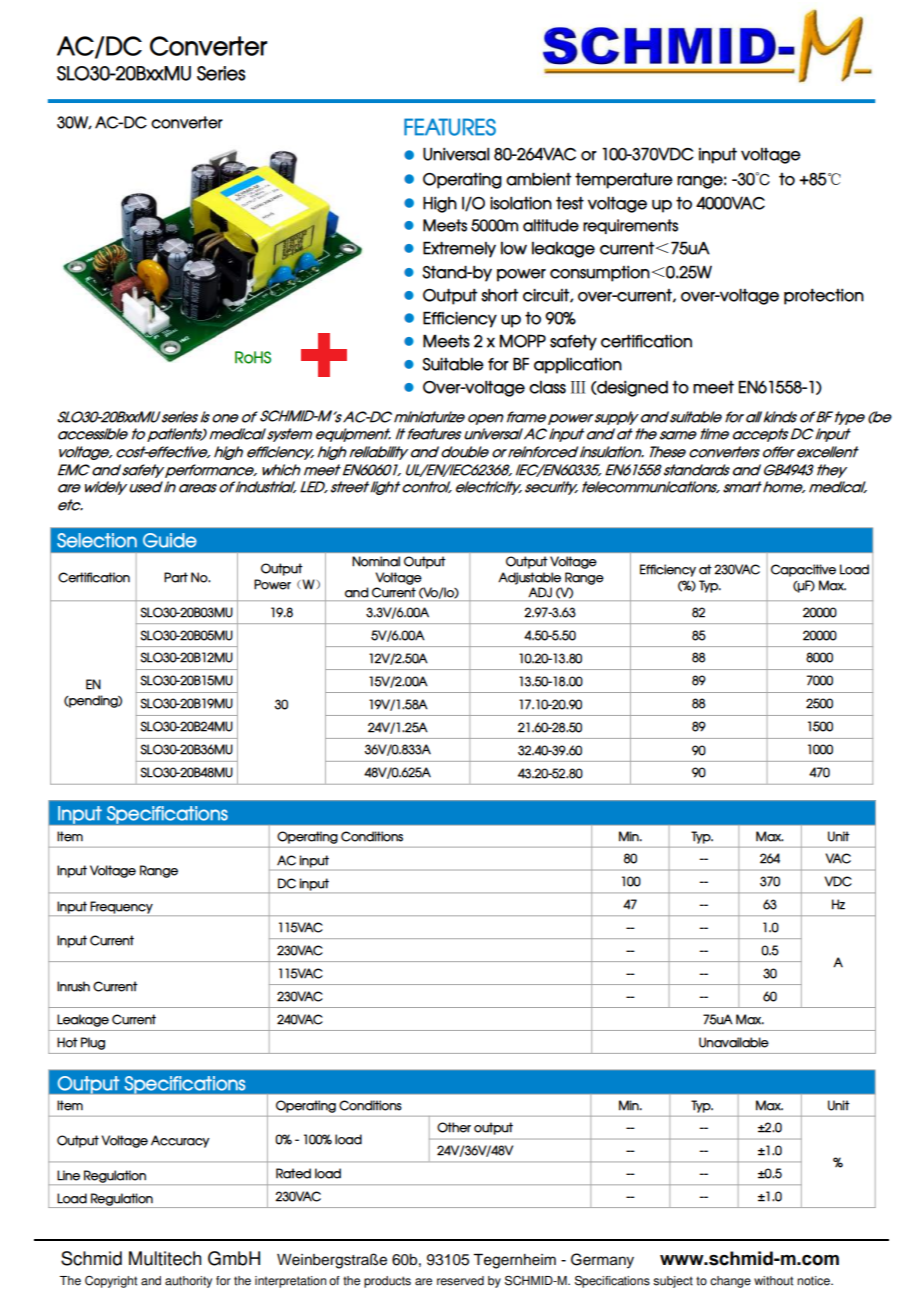  I want to click on isolation, so click(521, 203).
